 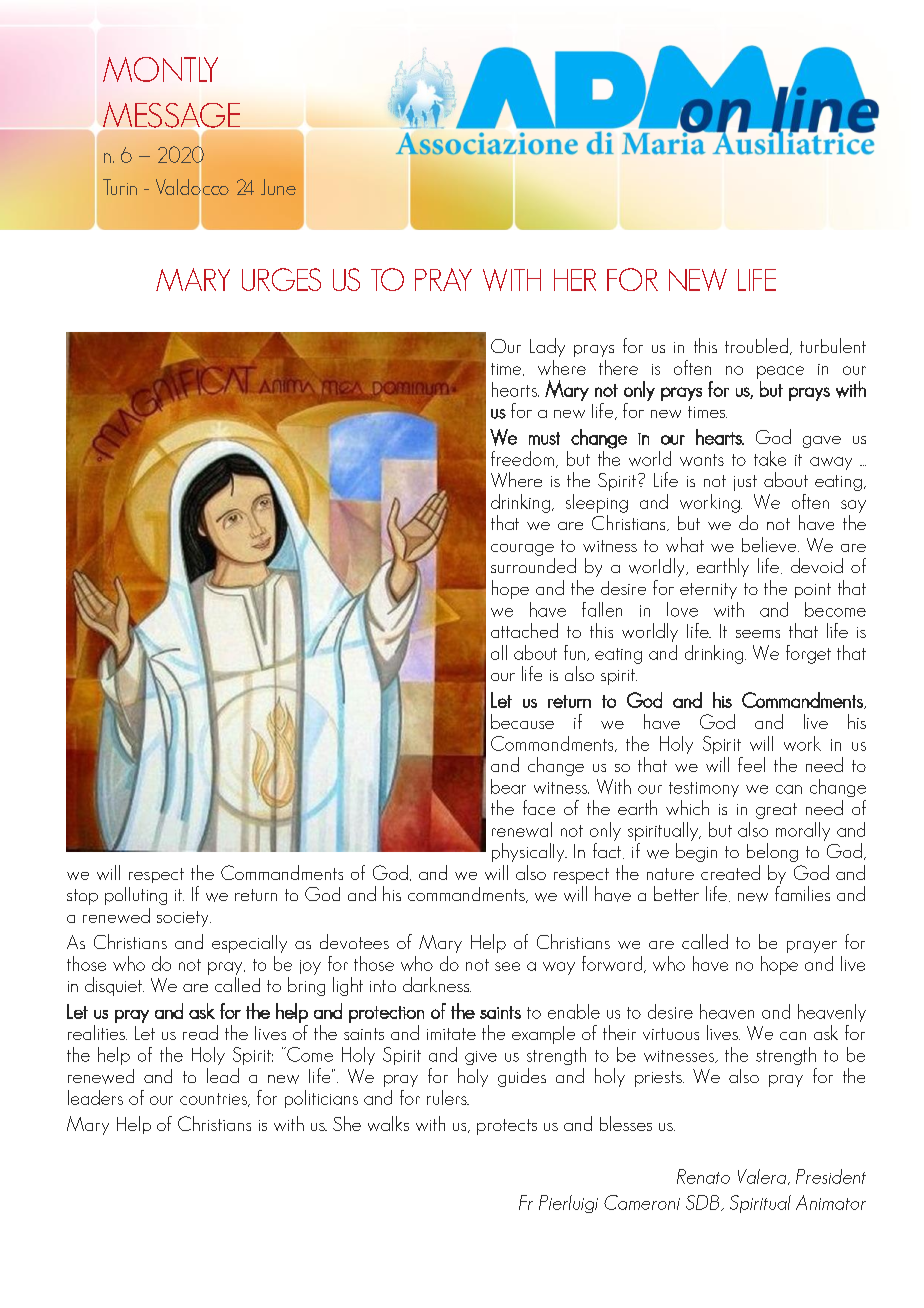 I want to click on June, so click(x=278, y=187).
